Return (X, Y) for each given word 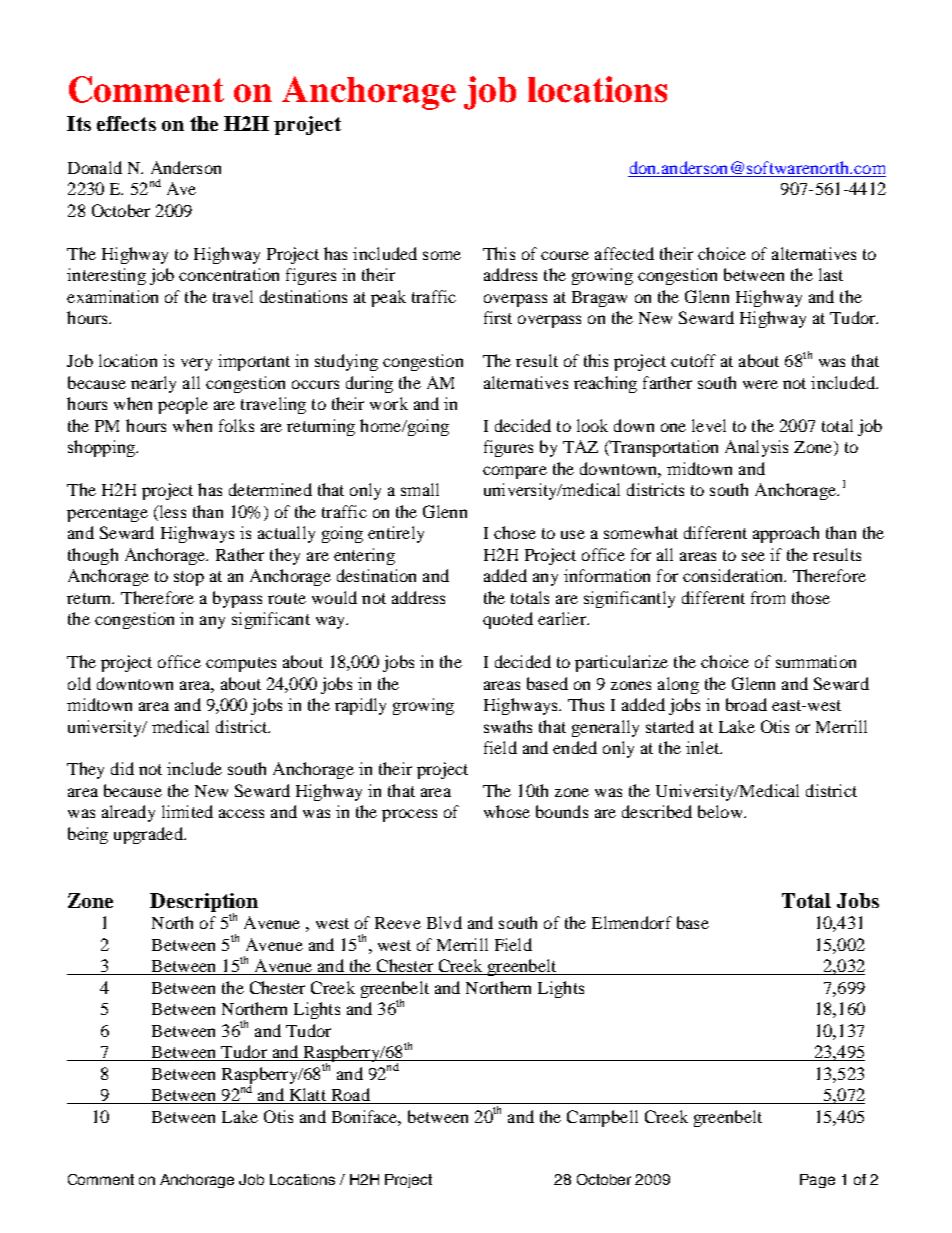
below (721, 811)
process (409, 815)
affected (624, 253)
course (565, 255)
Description (204, 903)
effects (126, 123)
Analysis (756, 448)
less (171, 511)
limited (187, 811)
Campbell (602, 1118)
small (420, 489)
